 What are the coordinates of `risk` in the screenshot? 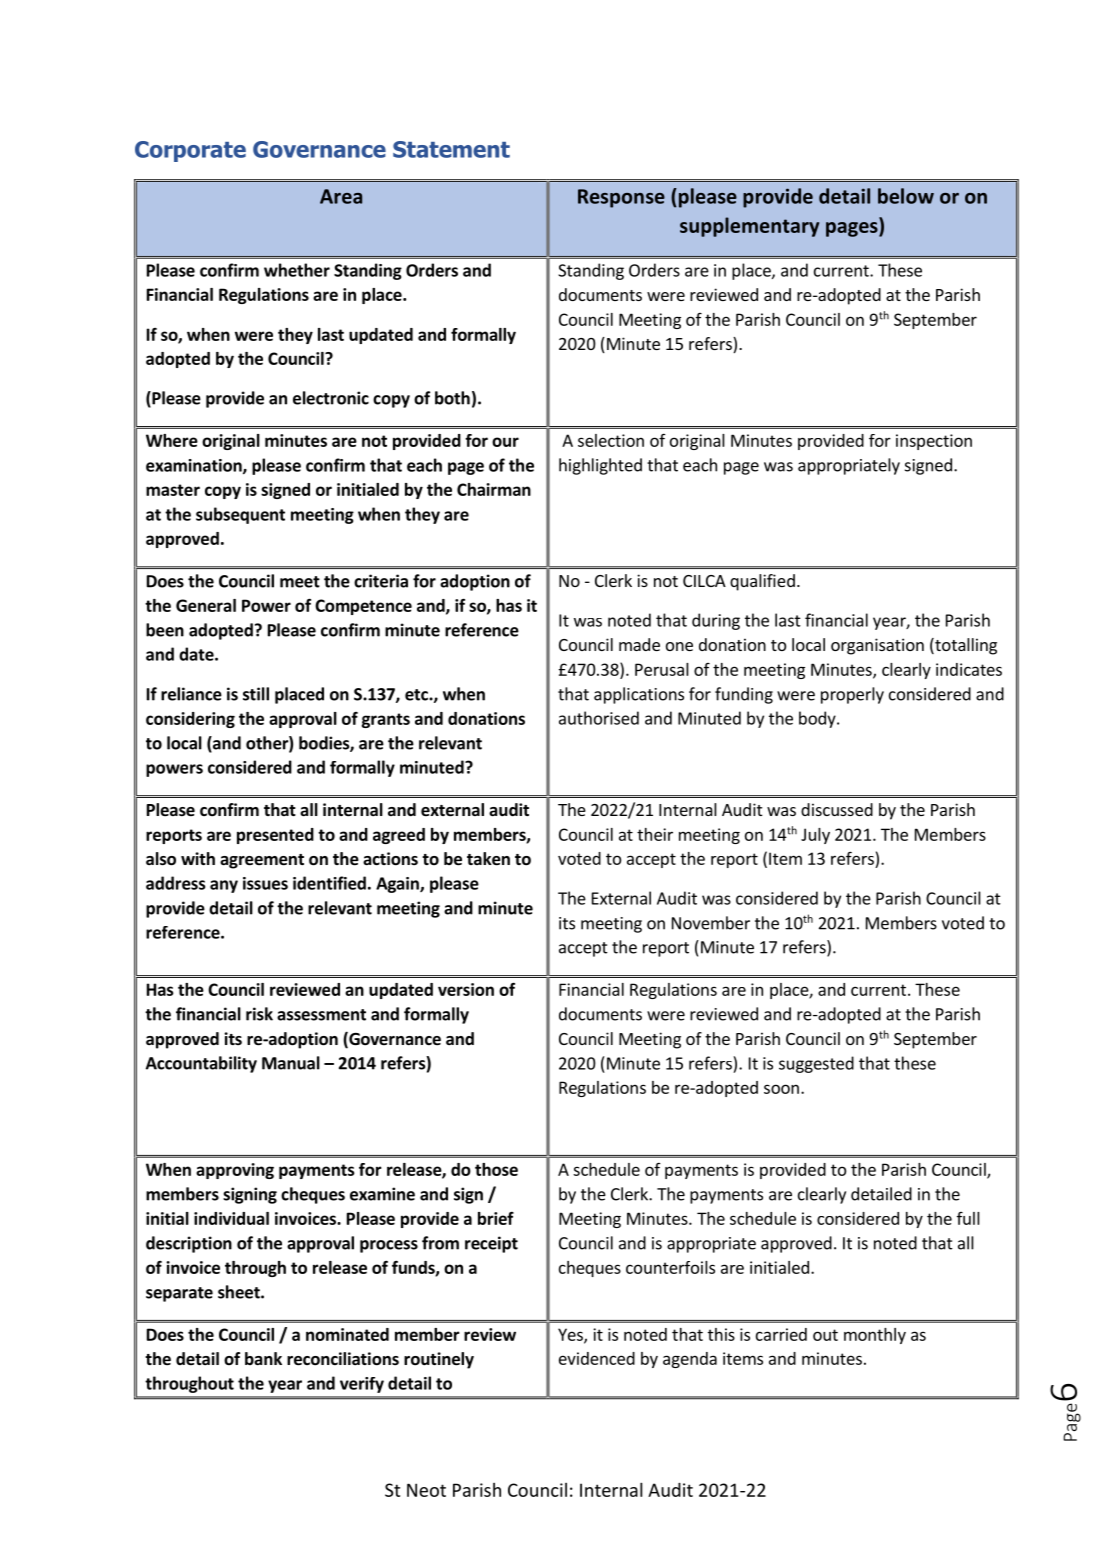 It's located at (259, 1014).
